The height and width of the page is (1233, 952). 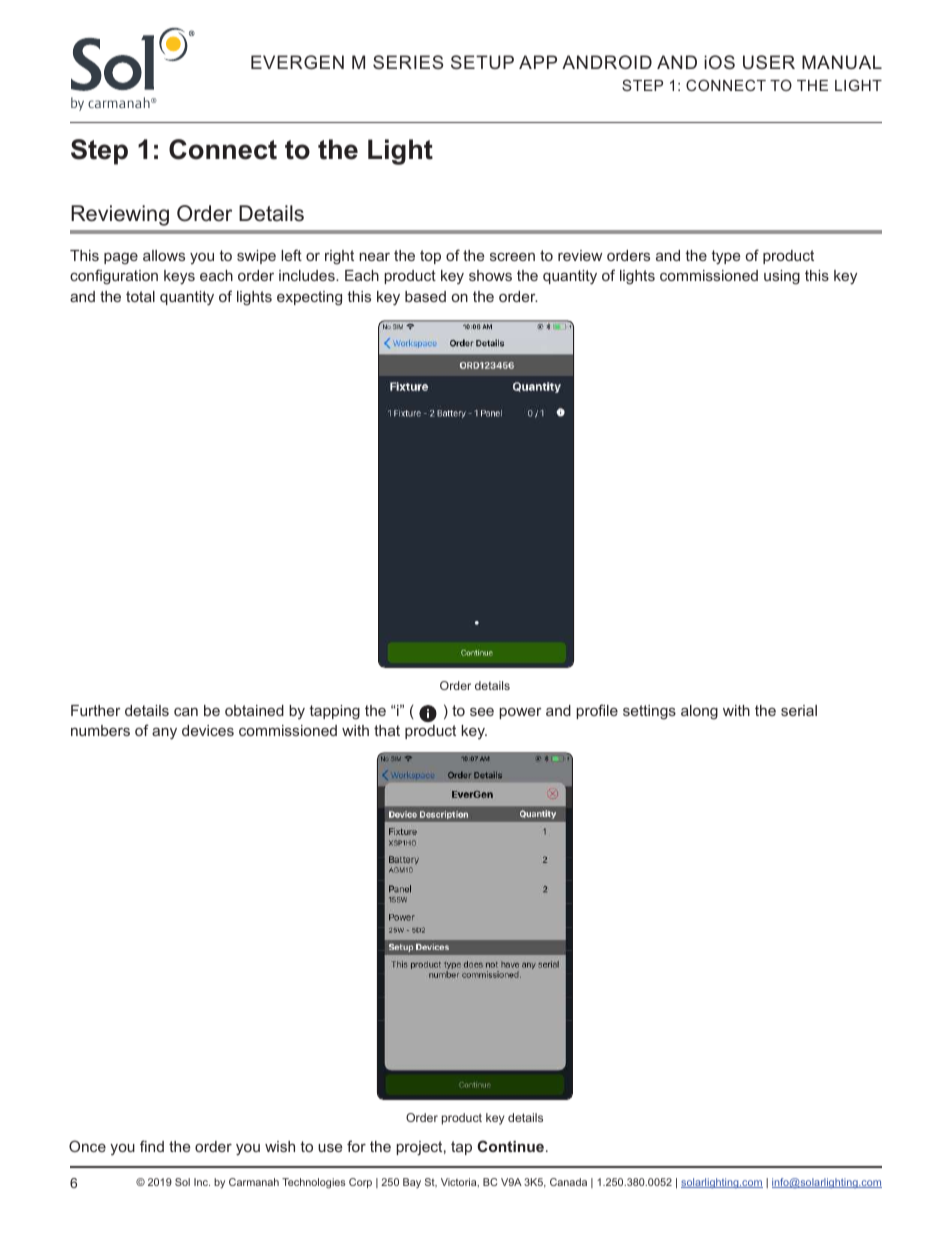 I want to click on total, so click(x=140, y=296).
